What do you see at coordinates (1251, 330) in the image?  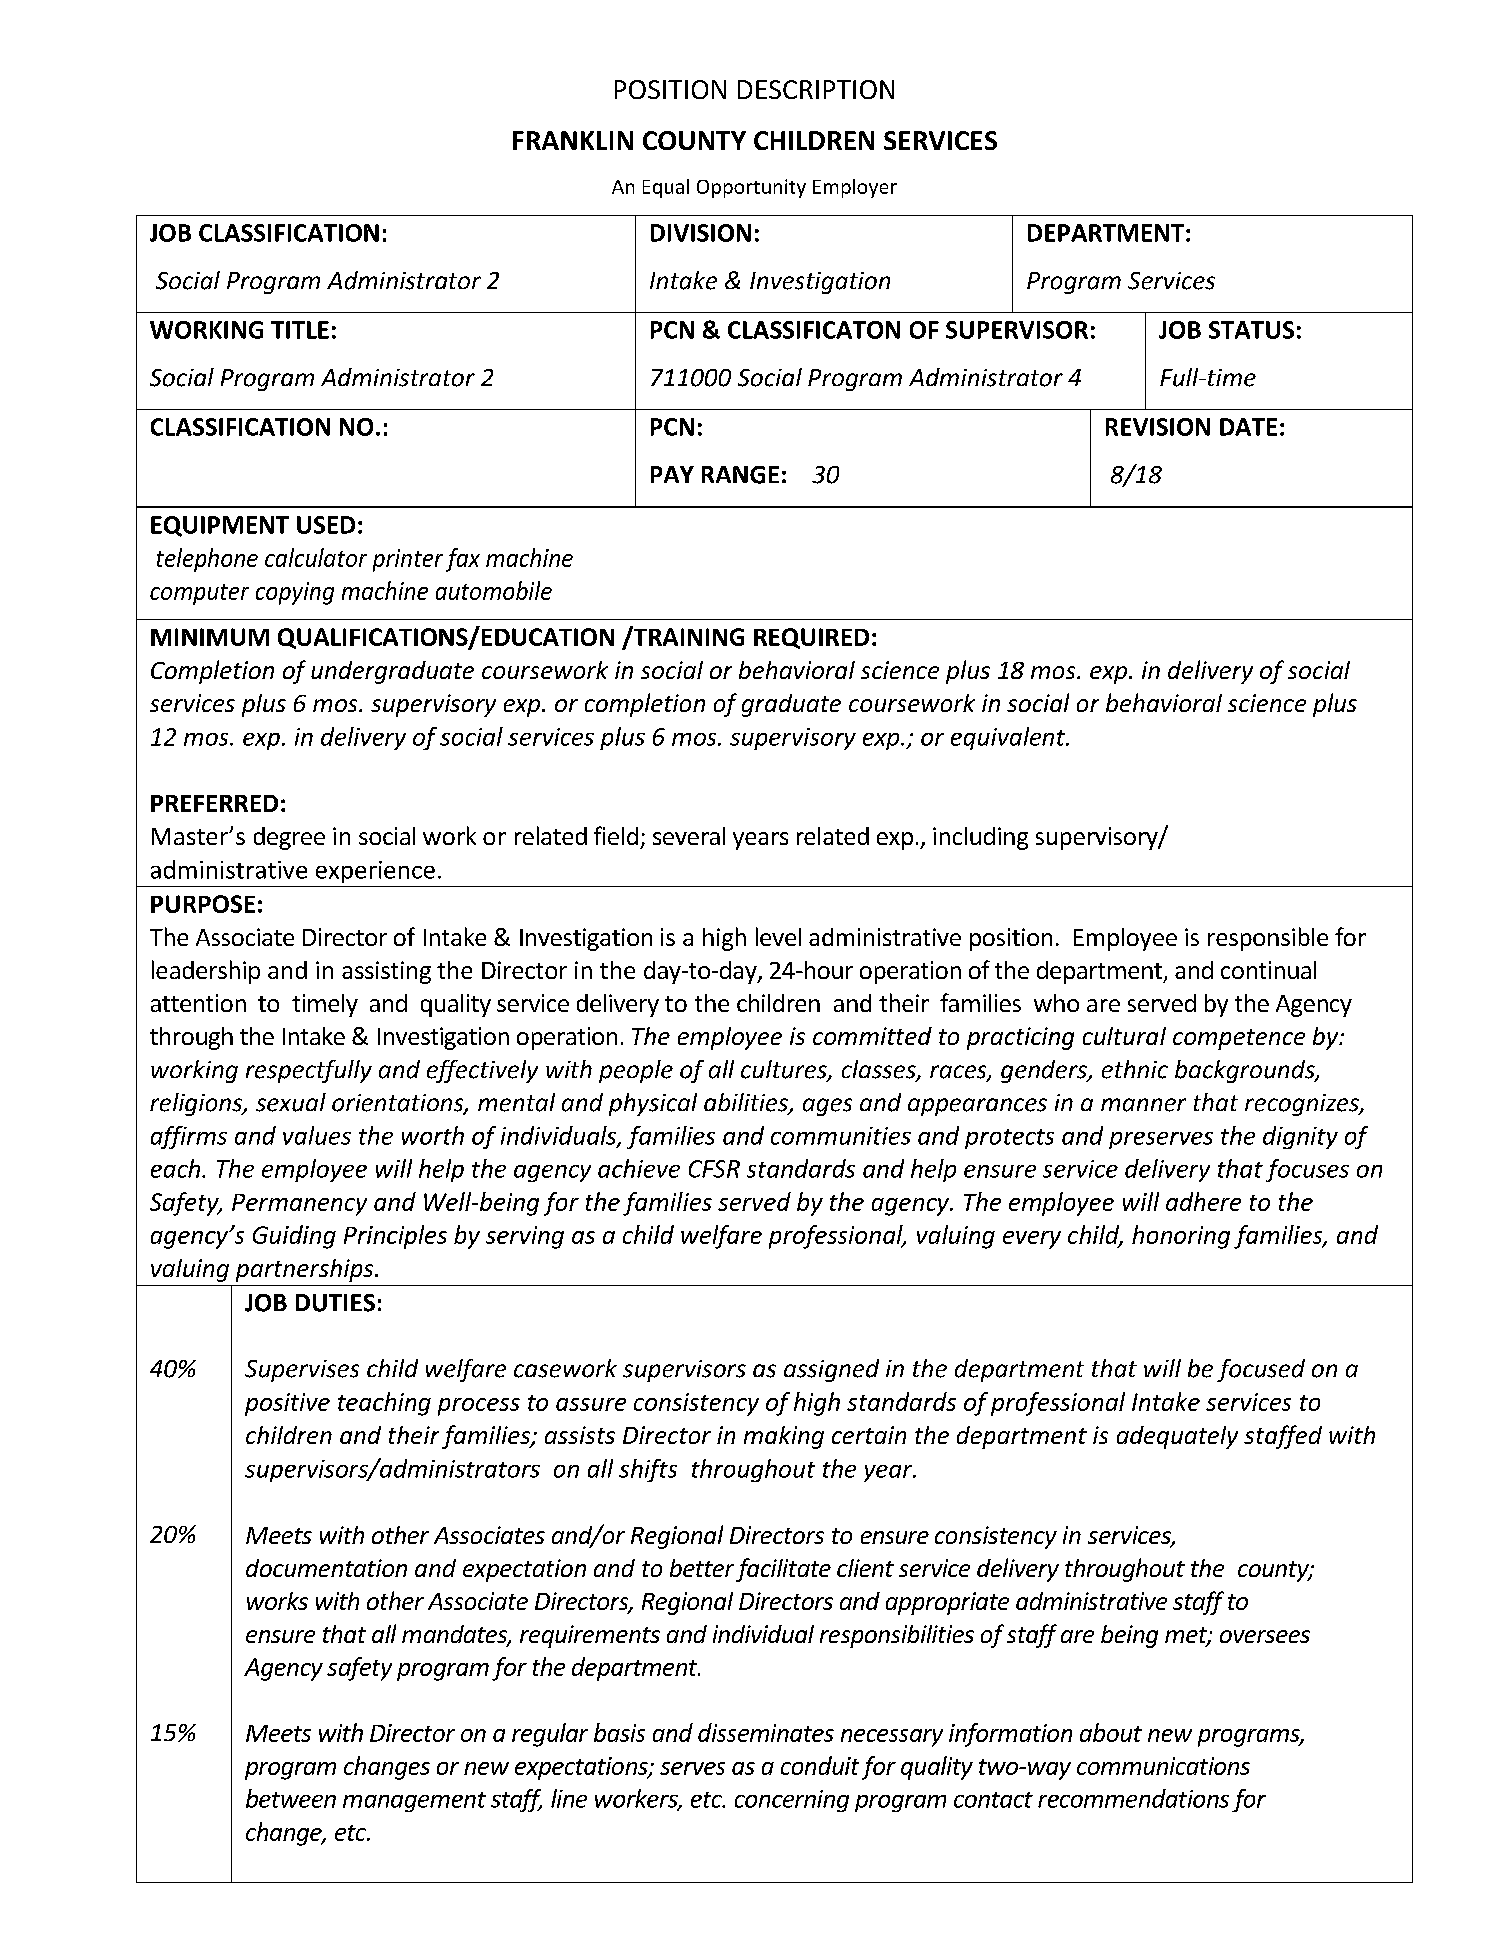 I see `STATUS` at bounding box center [1251, 330].
